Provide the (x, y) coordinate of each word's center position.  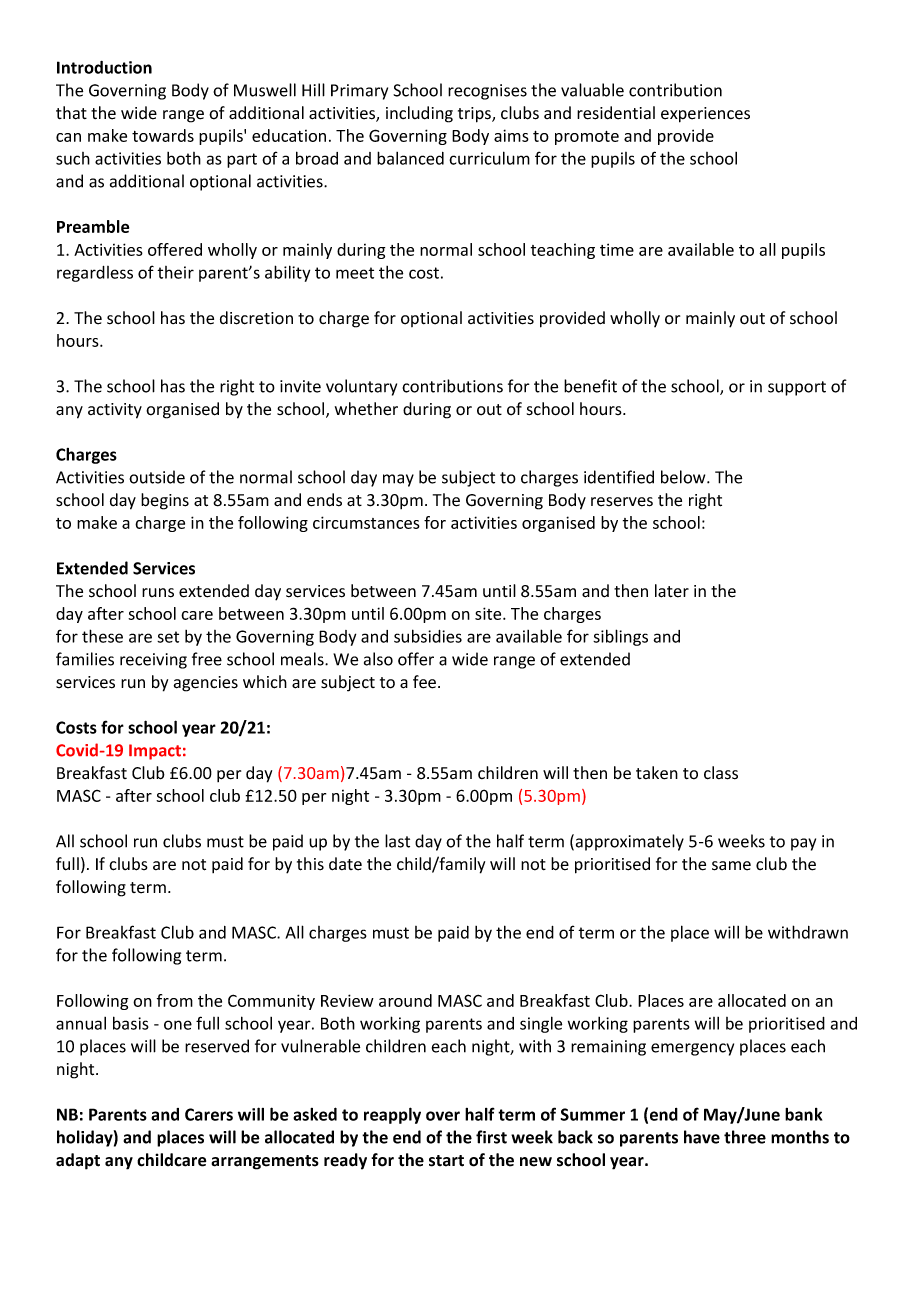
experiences (705, 115)
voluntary (361, 387)
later (672, 591)
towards (163, 135)
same (731, 866)
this (310, 864)
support (797, 388)
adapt (78, 1161)
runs (158, 593)
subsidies (428, 636)
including (419, 114)
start (446, 1161)
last (397, 841)
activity (115, 411)
